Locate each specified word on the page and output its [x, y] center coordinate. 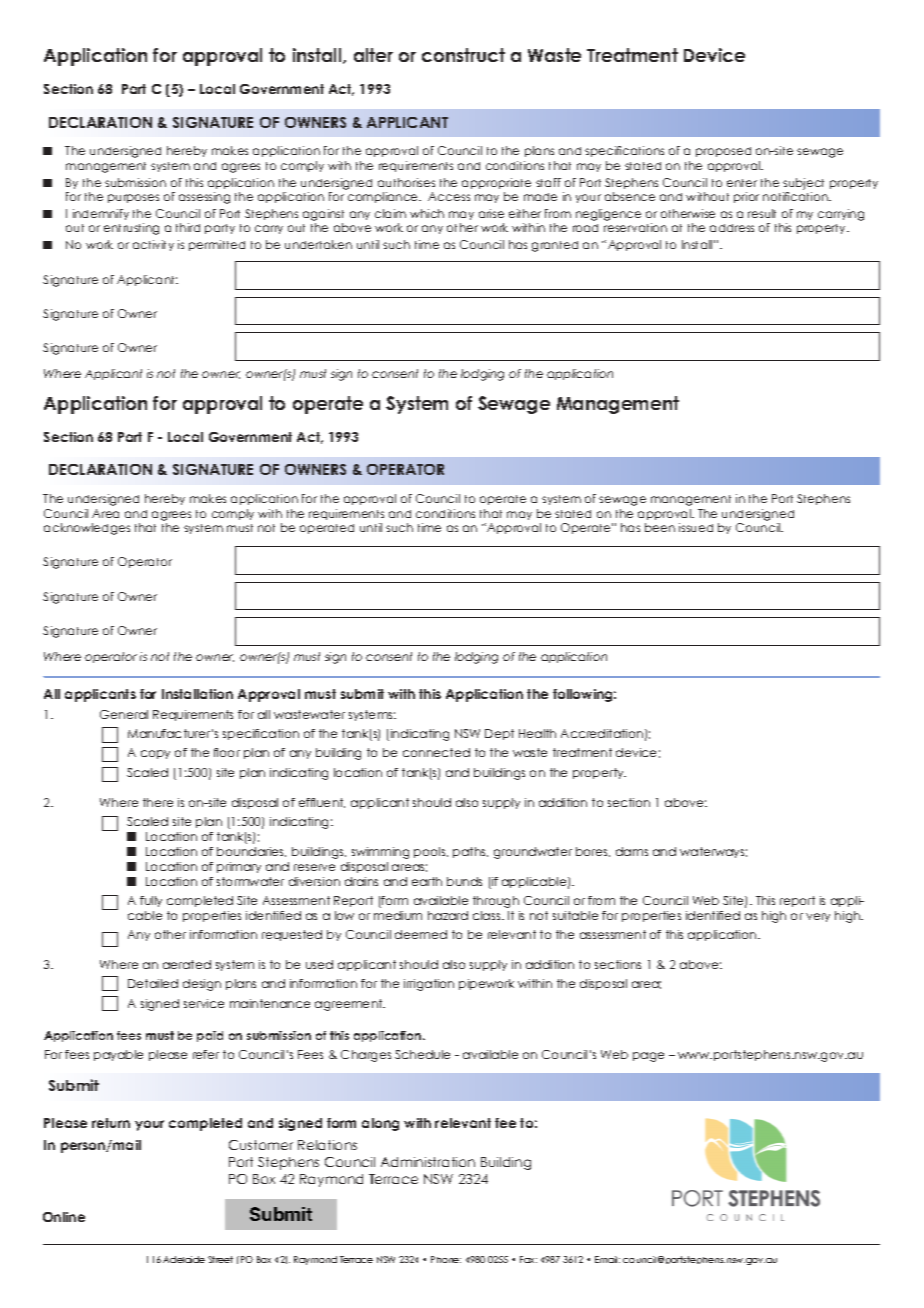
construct [463, 55]
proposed [723, 152]
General [124, 714]
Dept [499, 734]
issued [696, 527]
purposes [133, 198]
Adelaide [184, 1259]
